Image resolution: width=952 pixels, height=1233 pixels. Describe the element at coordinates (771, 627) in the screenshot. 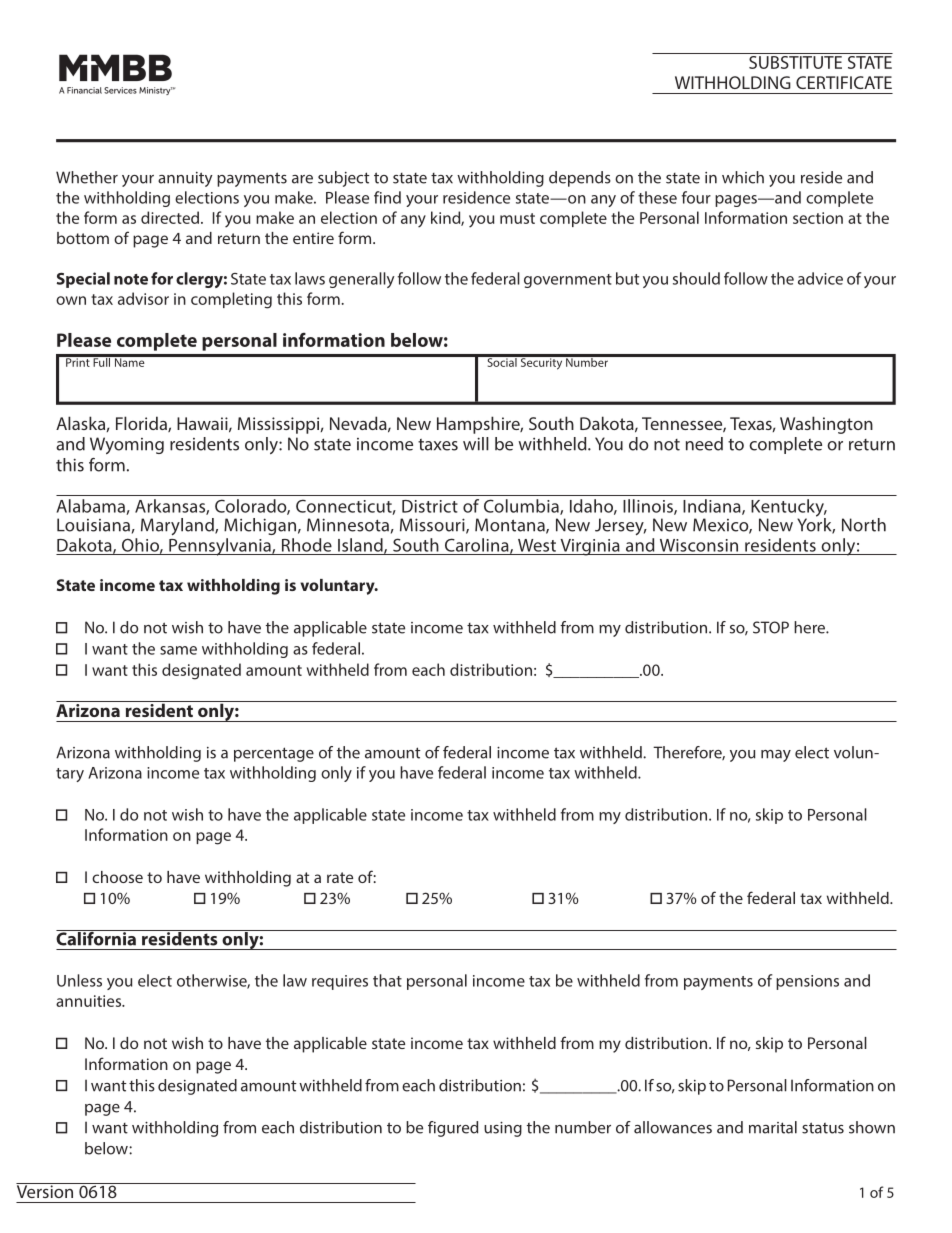

I see `STOP` at that location.
